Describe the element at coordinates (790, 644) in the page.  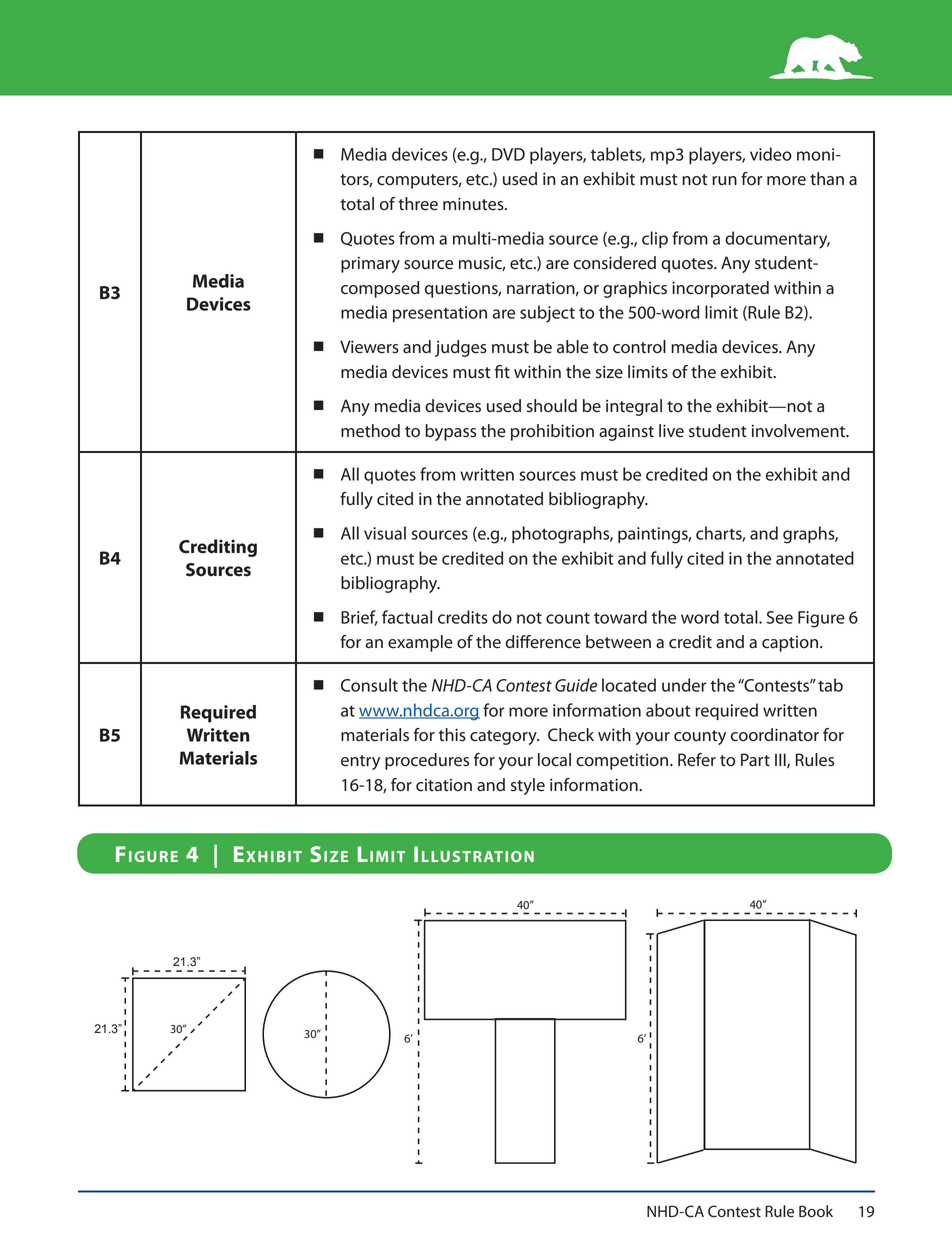
I see `caption` at that location.
